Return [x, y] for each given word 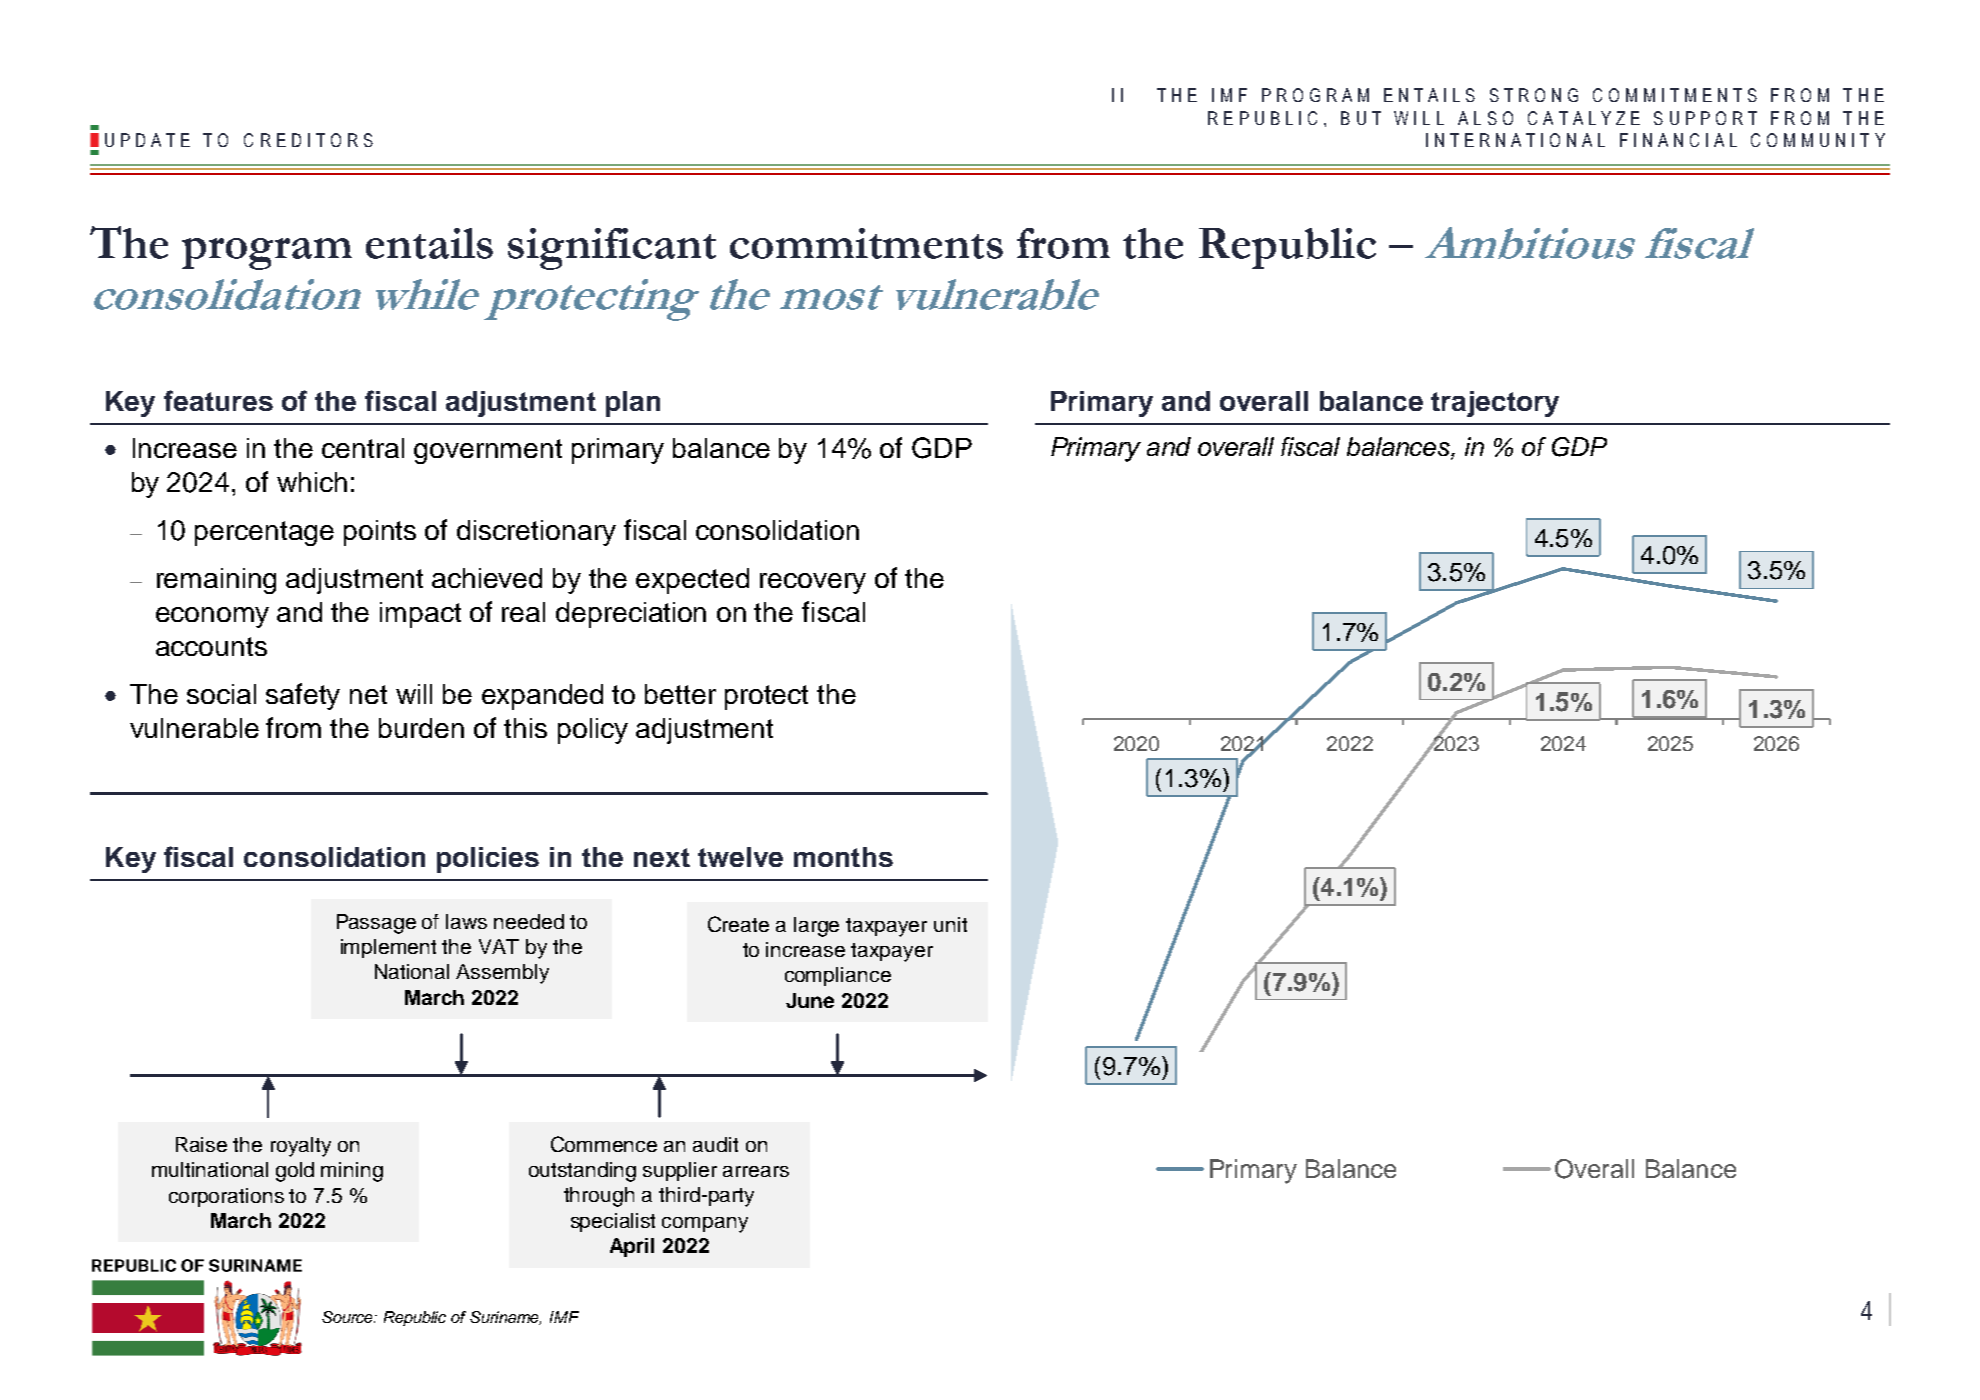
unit [950, 924]
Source [349, 1317]
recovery [813, 583]
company [705, 1225]
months [843, 857]
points [380, 533]
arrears [756, 1171]
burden [421, 728]
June [810, 1000]
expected [692, 581]
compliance [838, 976]
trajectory [1495, 404]
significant [612, 249]
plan [633, 404]
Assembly [502, 974]
